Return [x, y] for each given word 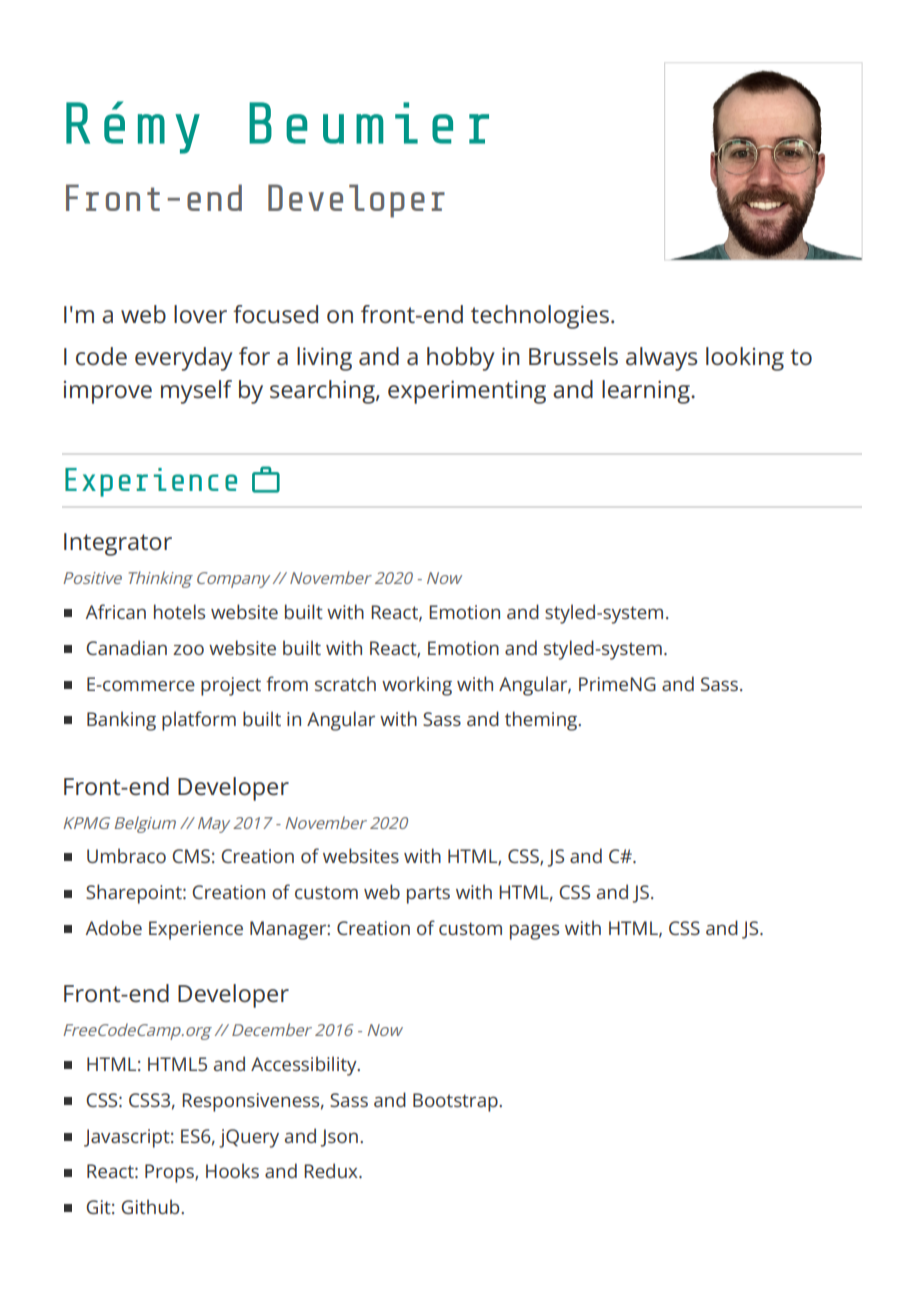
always [662, 359]
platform [199, 721]
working [417, 686]
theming [542, 721]
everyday [183, 359]
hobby [460, 359]
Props [170, 1173]
